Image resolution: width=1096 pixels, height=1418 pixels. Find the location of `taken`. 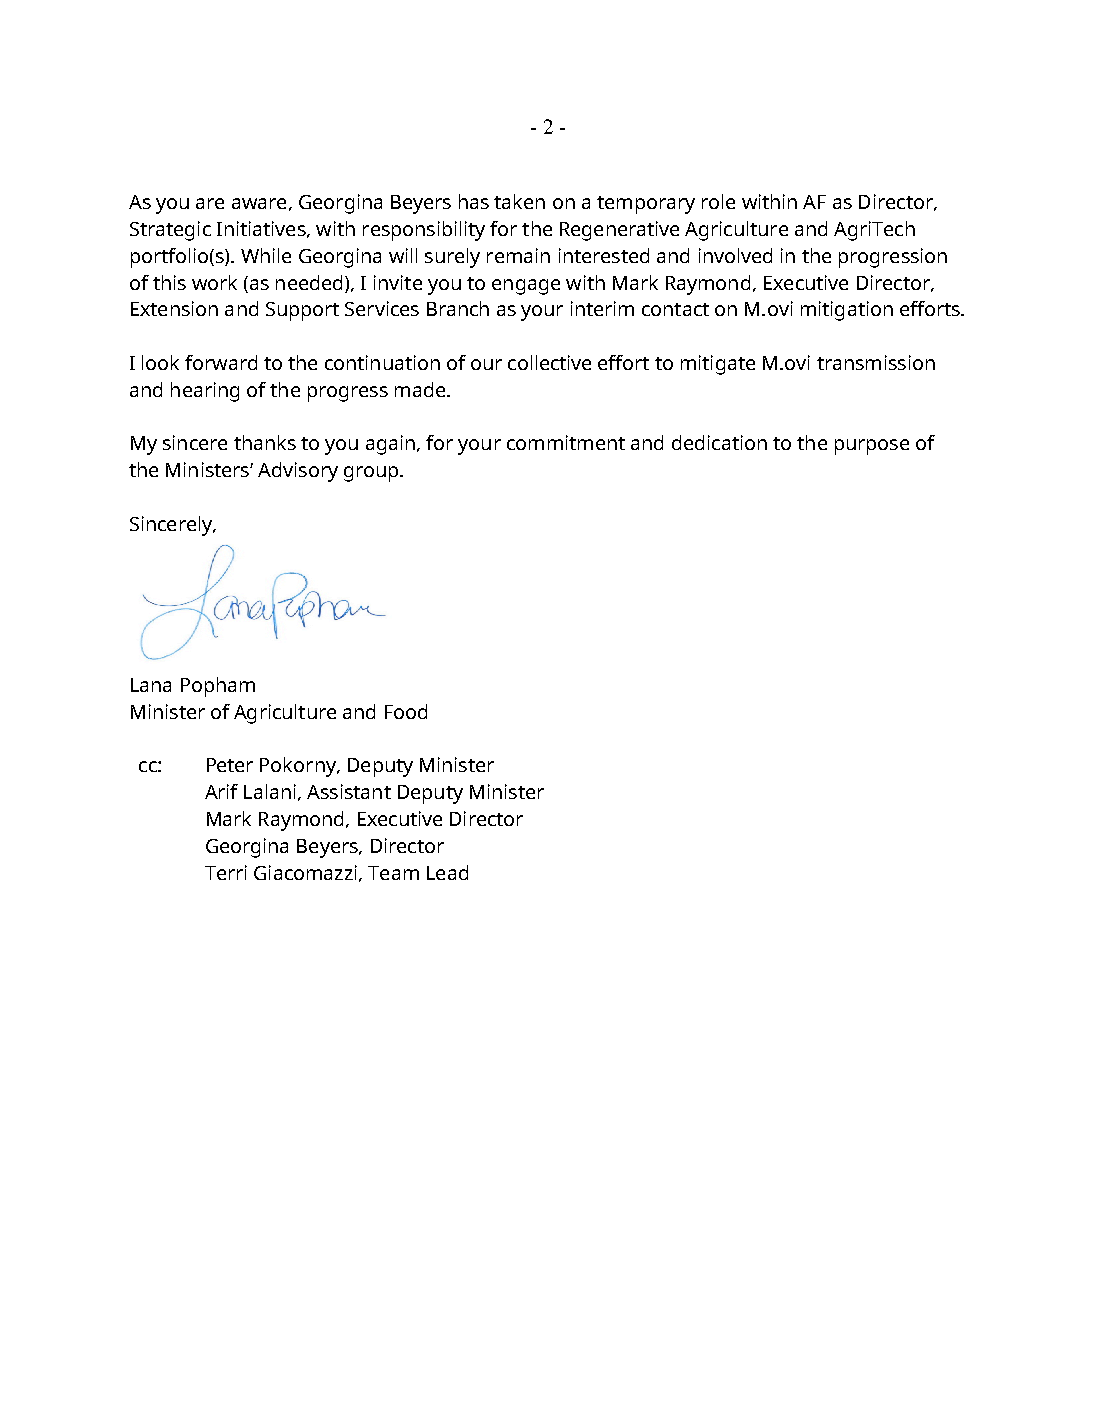

taken is located at coordinates (519, 201).
